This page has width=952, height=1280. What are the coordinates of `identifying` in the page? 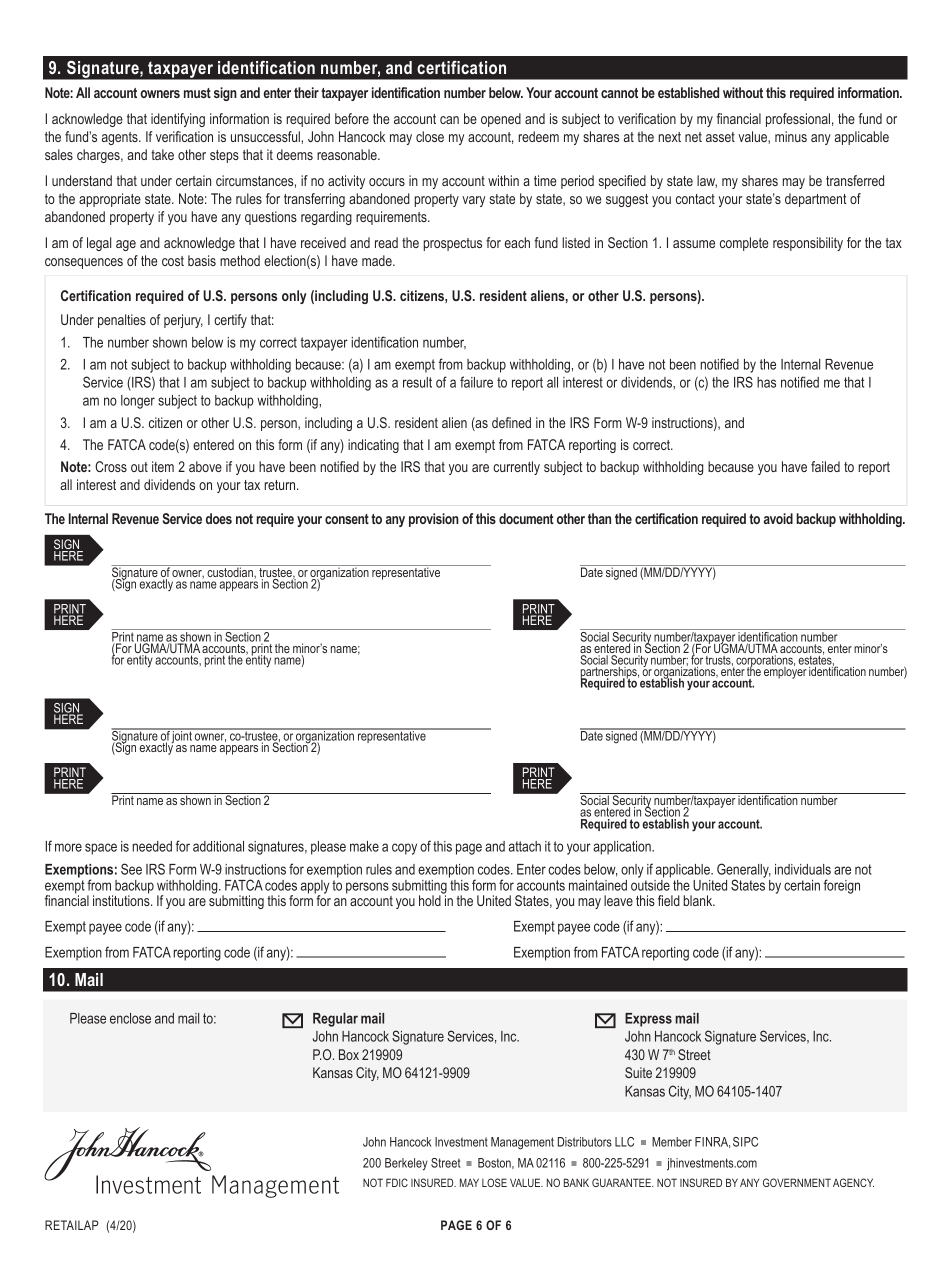 It's located at (178, 120).
